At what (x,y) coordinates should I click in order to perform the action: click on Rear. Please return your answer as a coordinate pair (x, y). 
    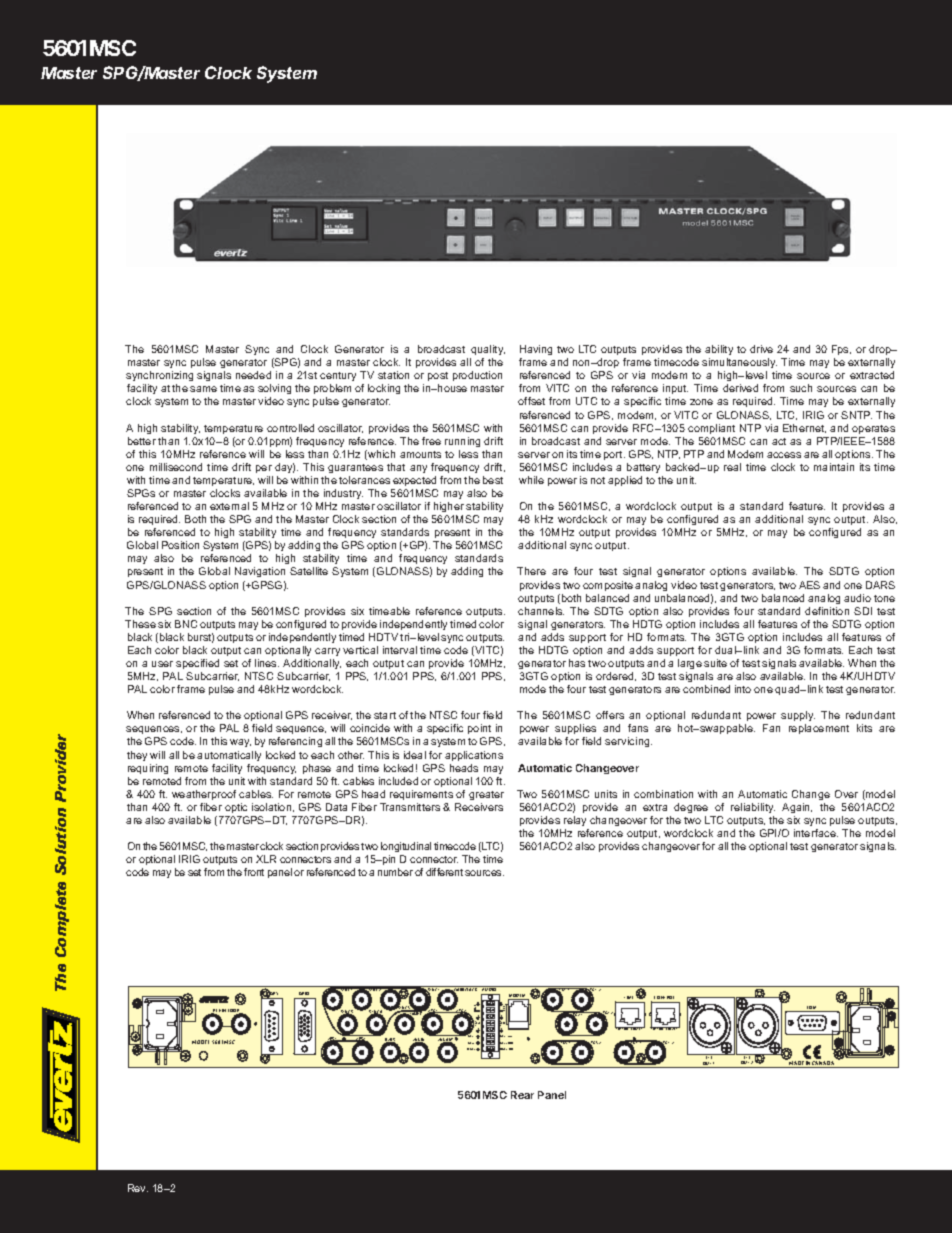
    Looking at the image, I should click on (522, 1095).
